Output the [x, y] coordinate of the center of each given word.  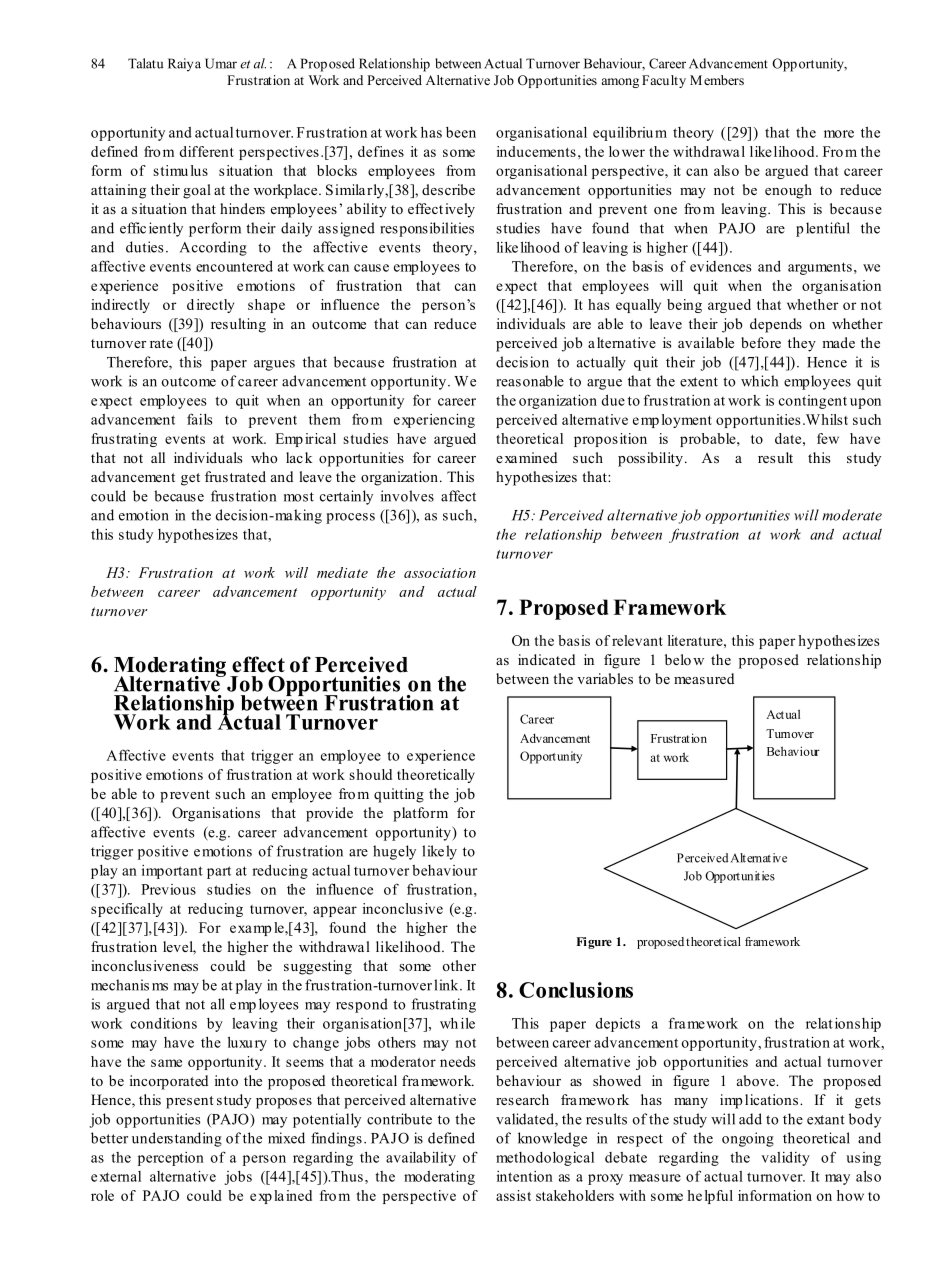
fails [200, 419]
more [839, 134]
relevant [637, 640]
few [828, 438]
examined [526, 457]
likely [439, 852]
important [172, 872]
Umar [221, 63]
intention [525, 1176]
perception [171, 1159]
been [461, 132]
